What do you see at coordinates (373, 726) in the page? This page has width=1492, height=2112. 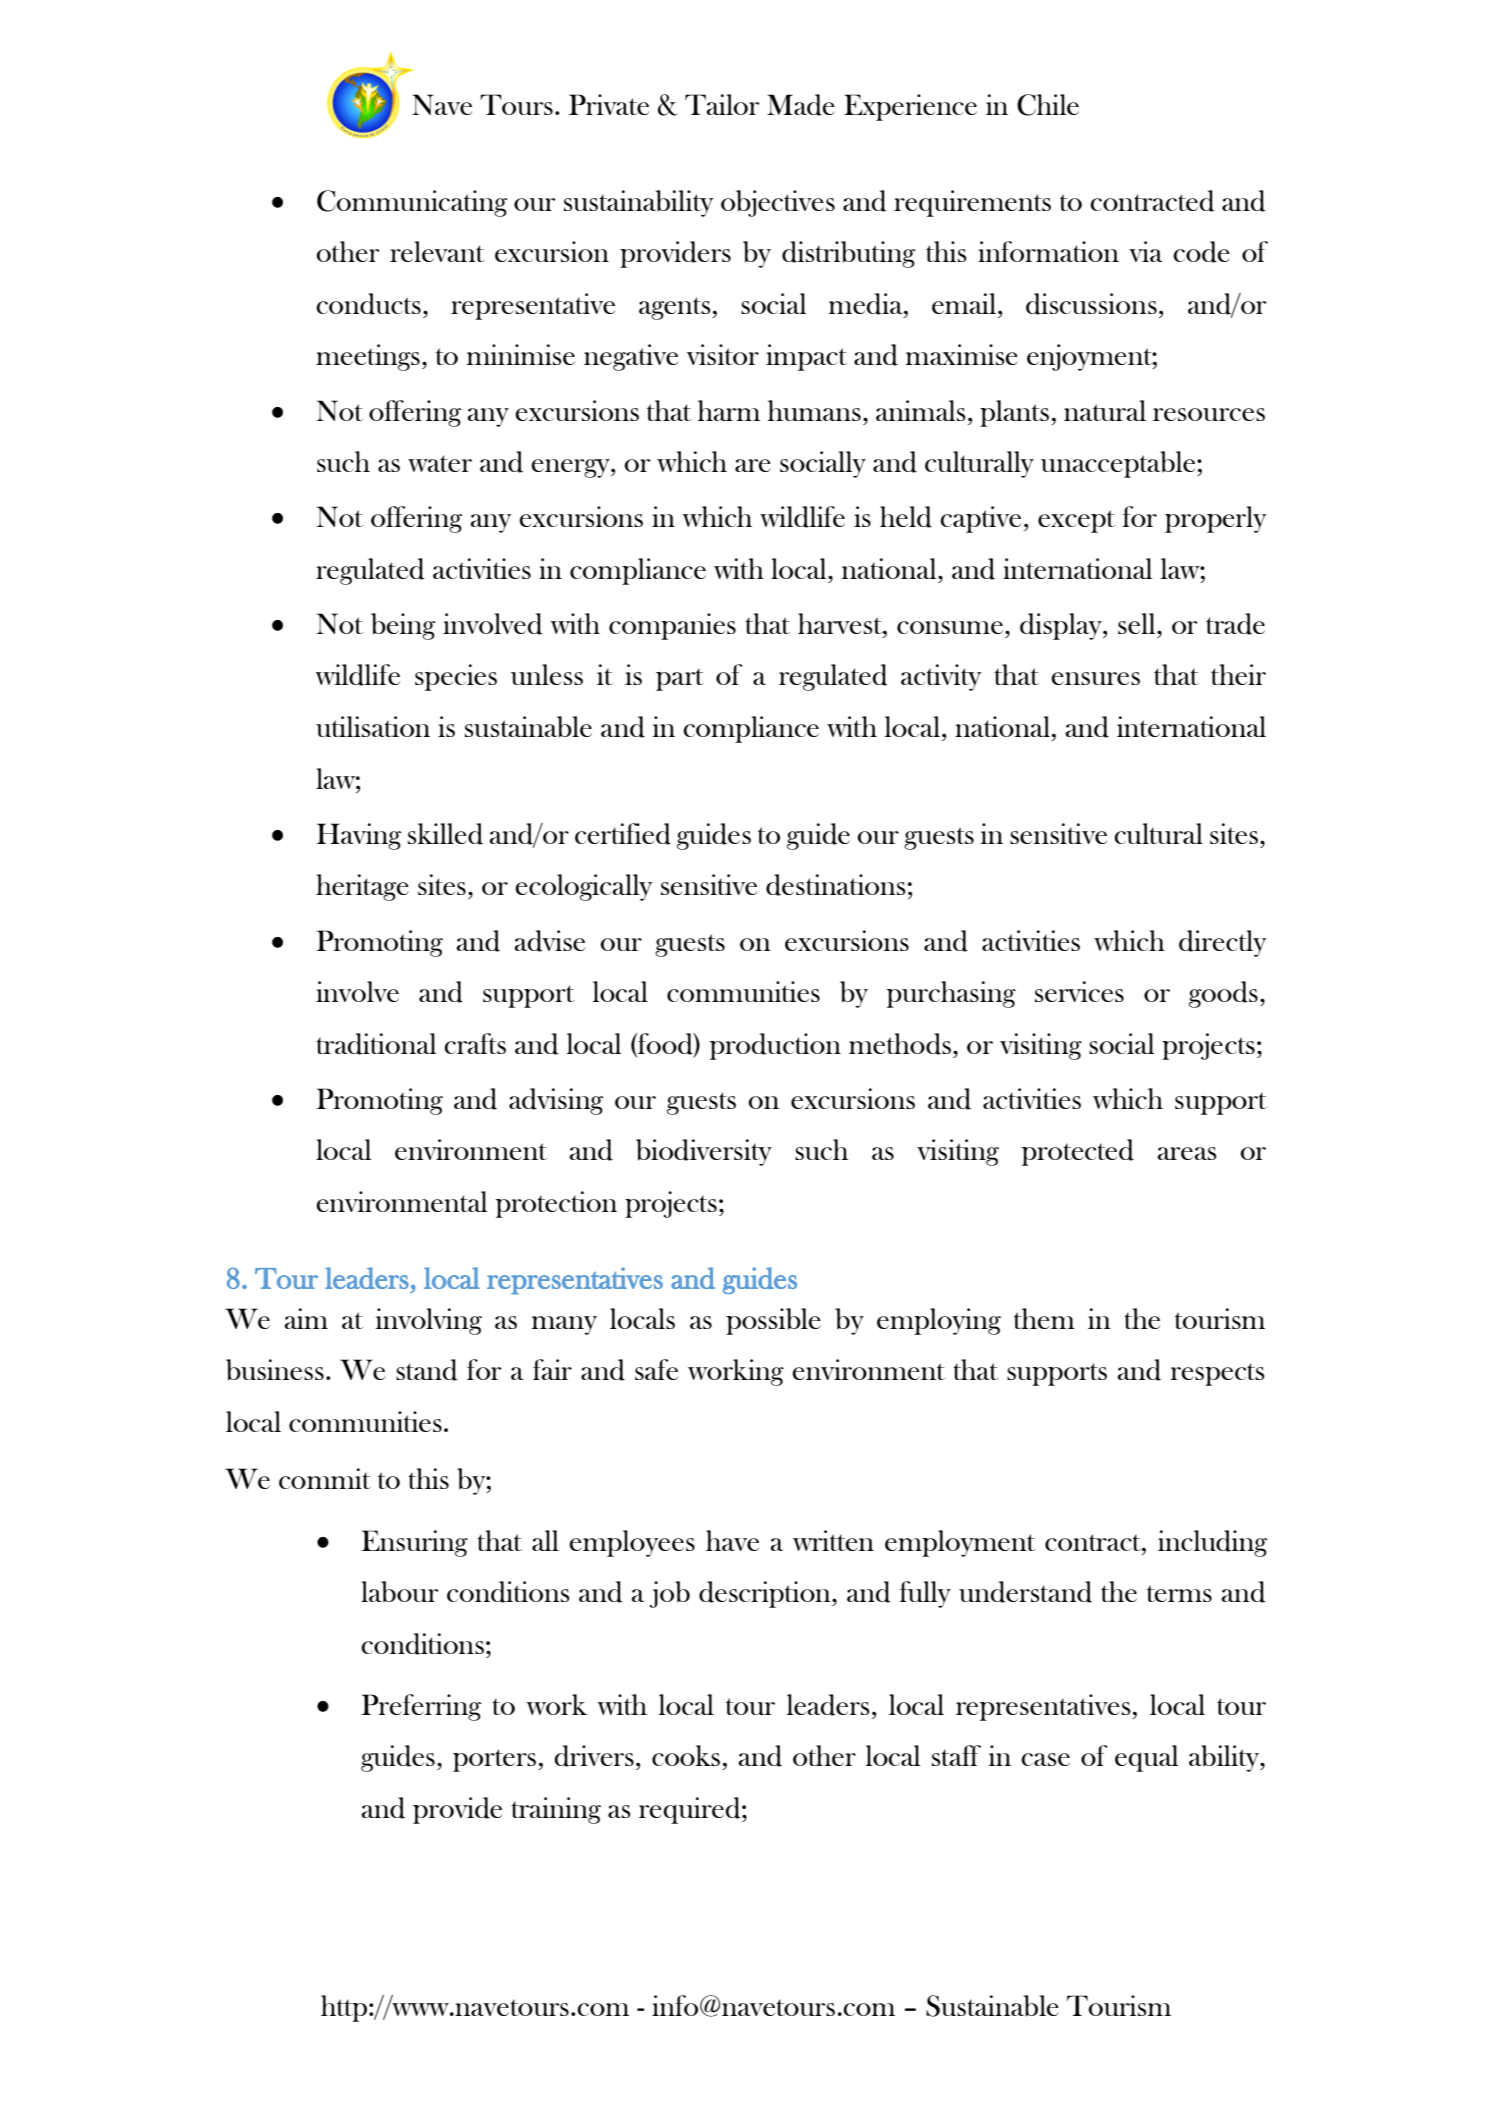 I see `utilisation` at bounding box center [373, 726].
